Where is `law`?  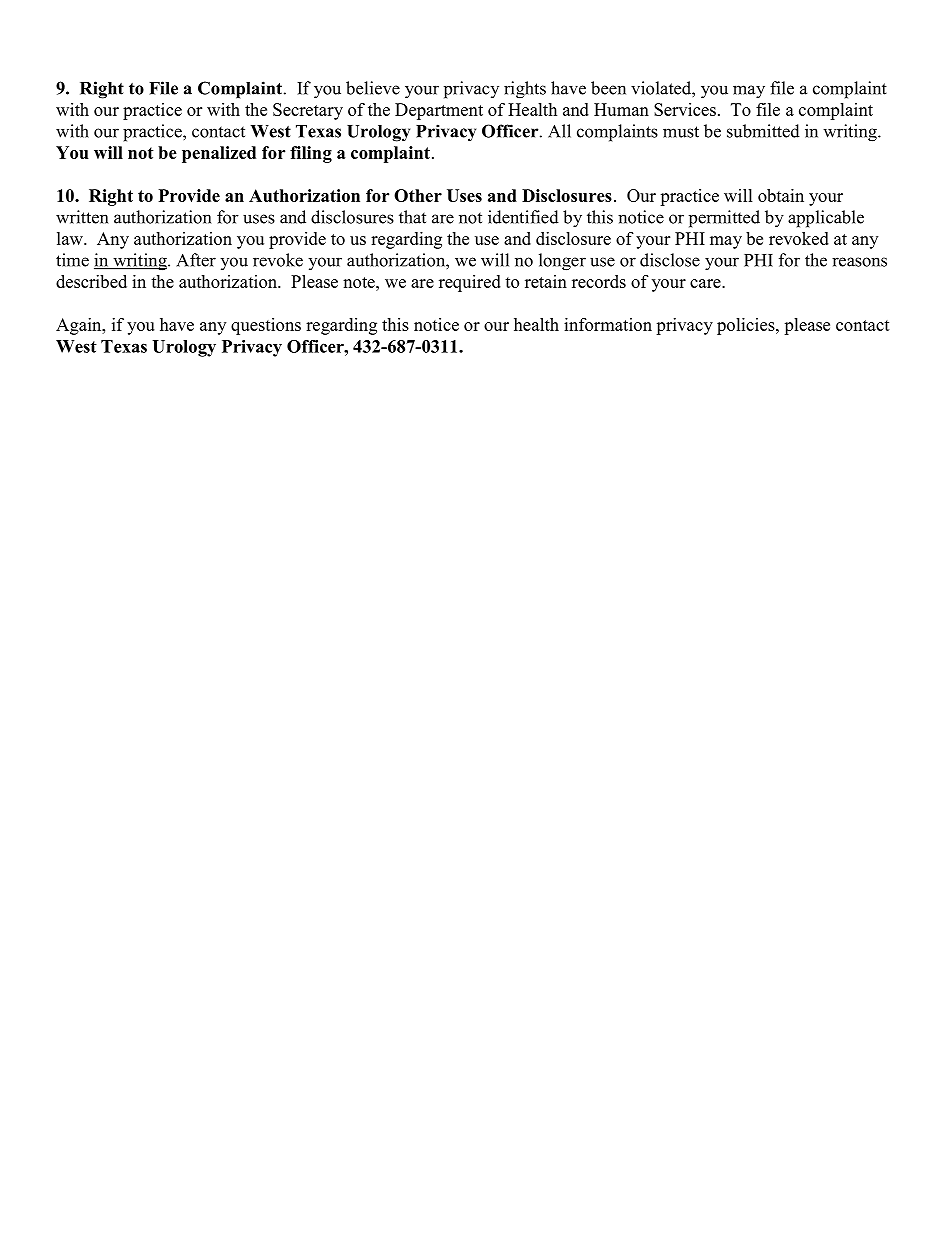 law is located at coordinates (71, 238).
